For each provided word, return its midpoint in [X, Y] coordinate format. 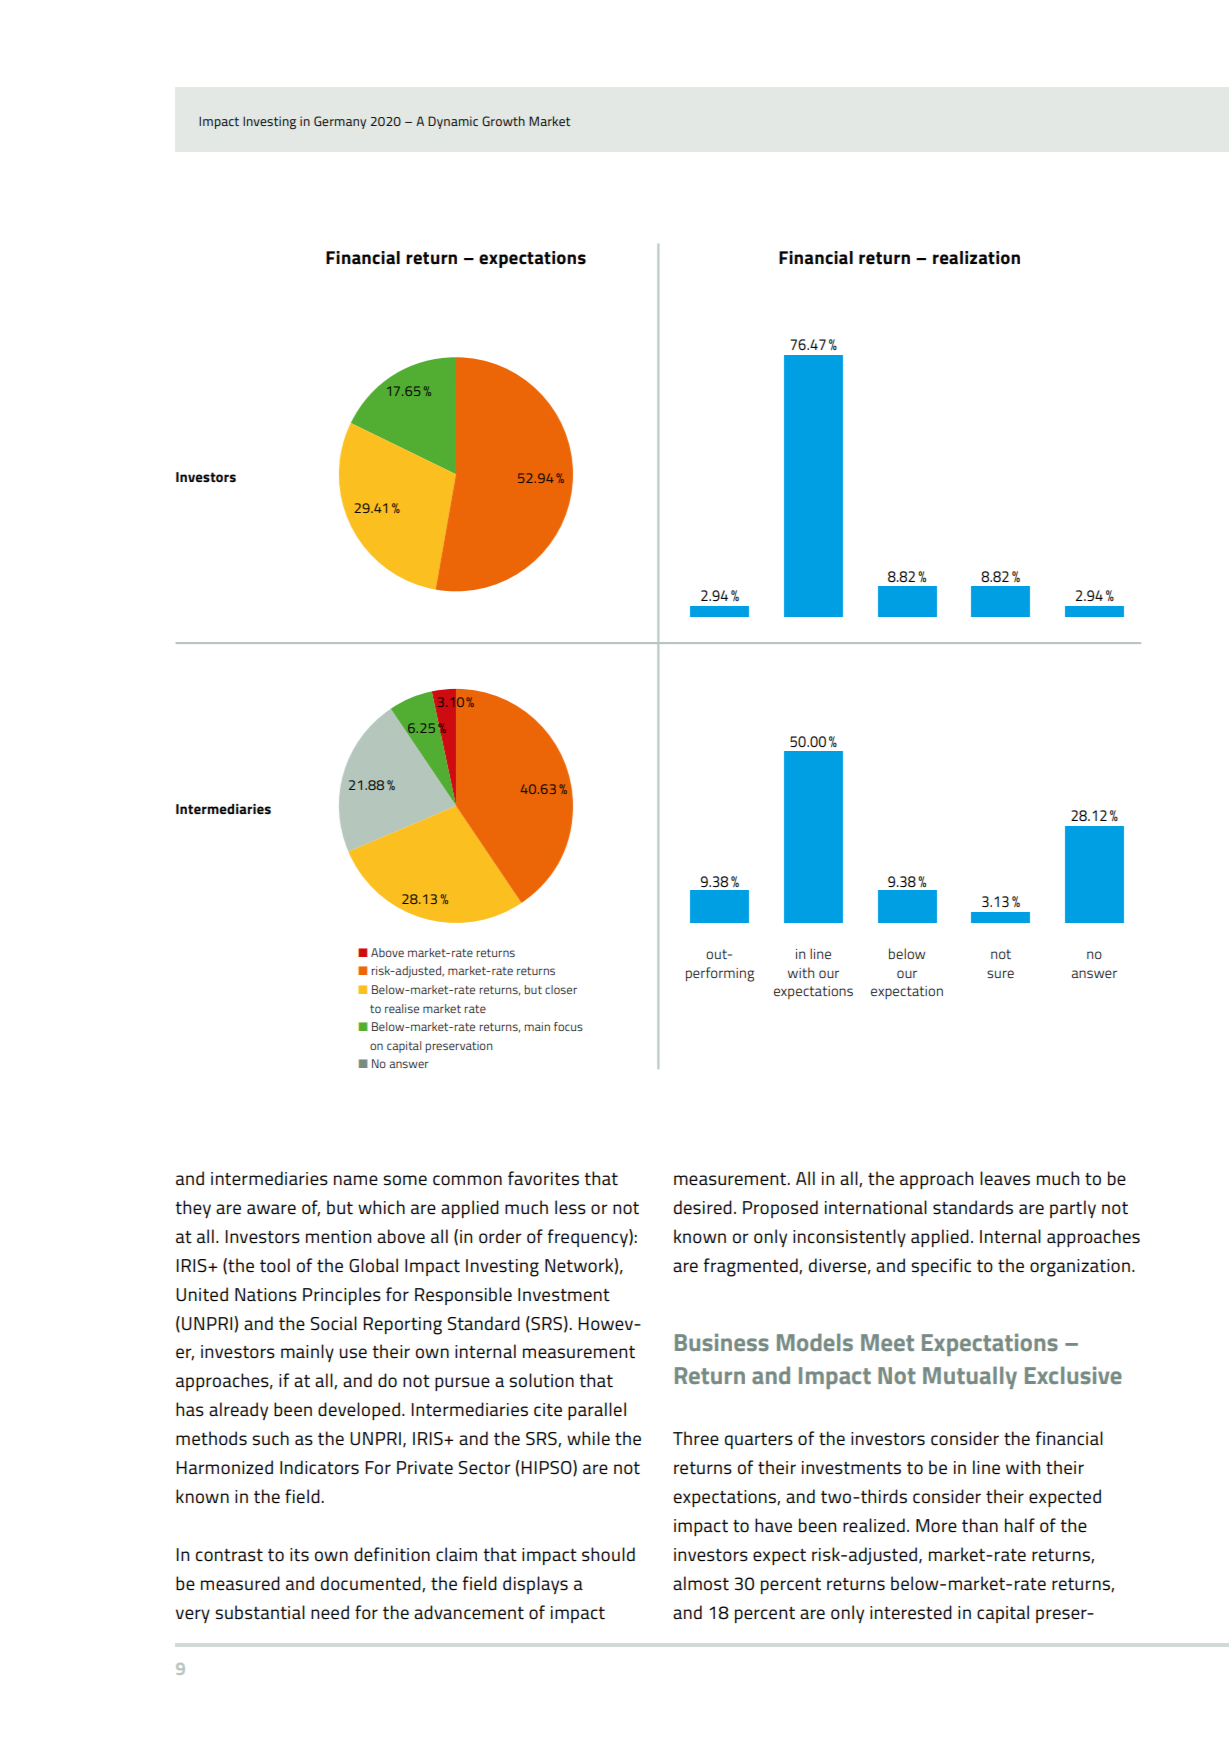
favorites [543, 1178]
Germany [340, 122]
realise [402, 1008]
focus [568, 1026]
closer [561, 989]
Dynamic [453, 122]
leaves [1005, 1178]
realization [976, 258]
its [299, 1555]
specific [941, 1267]
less [570, 1207]
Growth [503, 121]
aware [271, 1209]
